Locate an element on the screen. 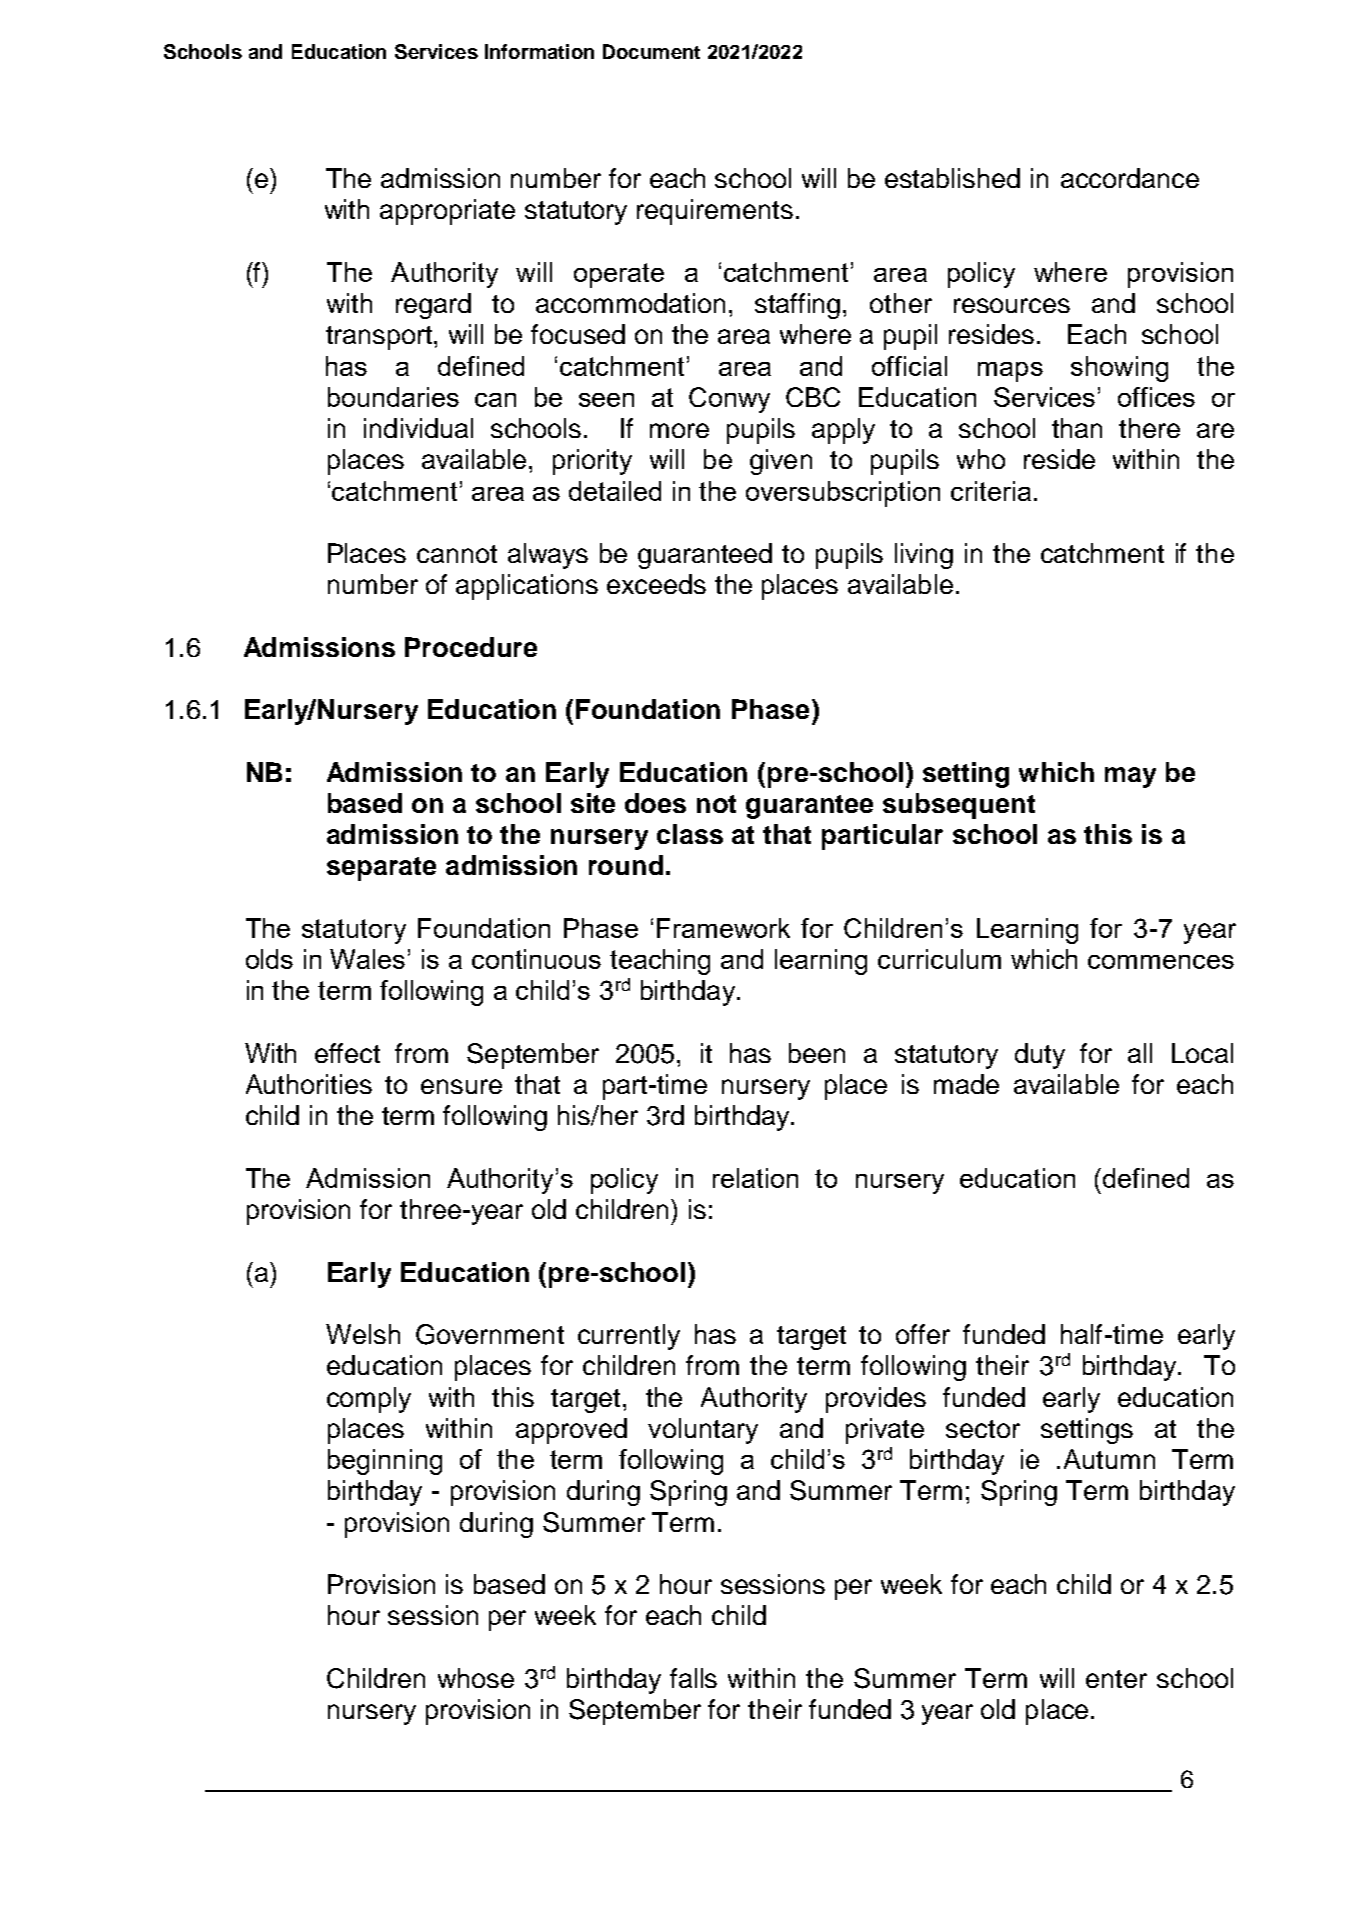  duty is located at coordinates (1040, 1056).
